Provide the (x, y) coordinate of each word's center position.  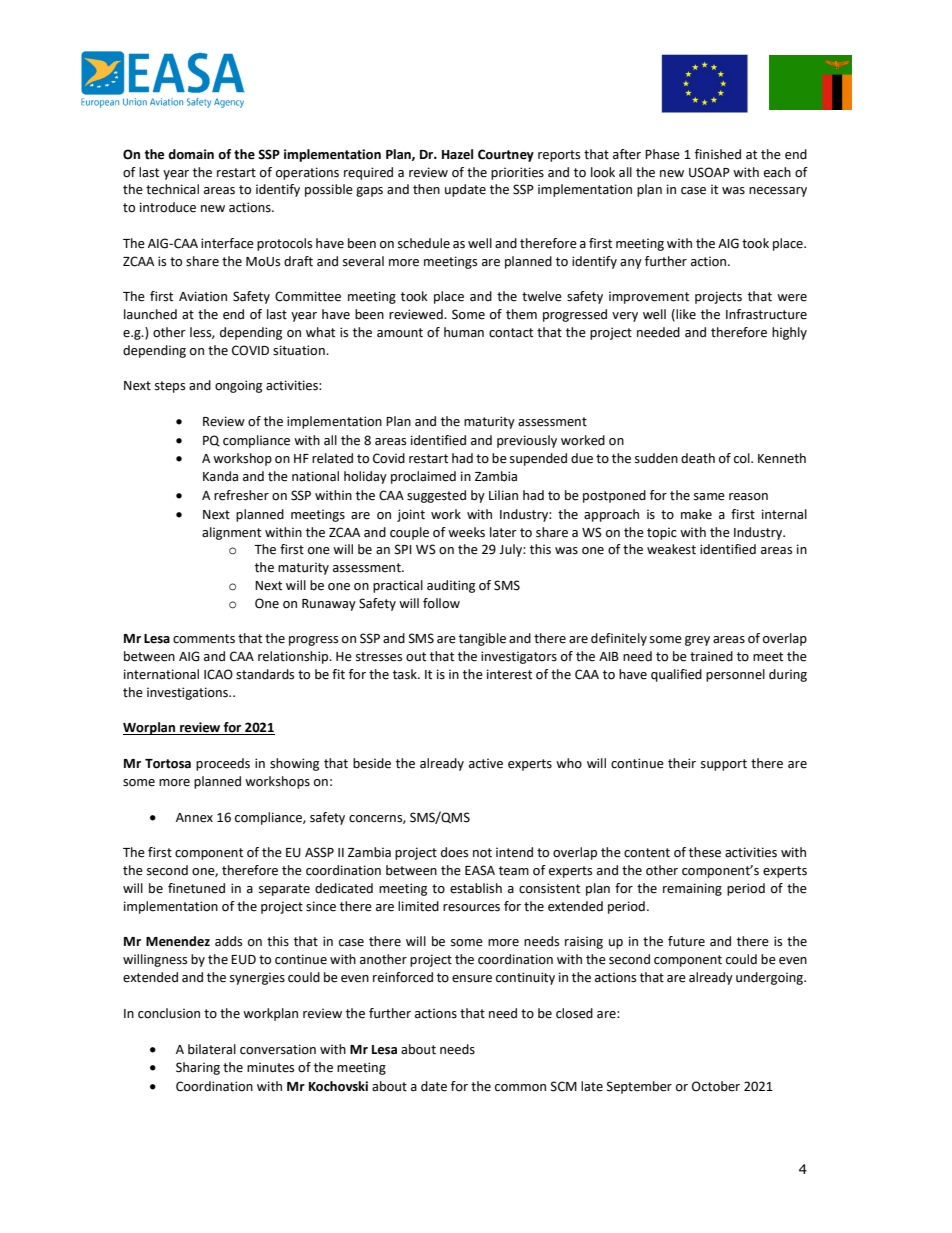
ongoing (238, 386)
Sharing (198, 1068)
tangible (482, 639)
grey (697, 641)
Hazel (457, 154)
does (454, 852)
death (698, 458)
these (705, 852)
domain (191, 154)
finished (718, 154)
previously (527, 441)
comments (204, 639)
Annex (194, 818)
